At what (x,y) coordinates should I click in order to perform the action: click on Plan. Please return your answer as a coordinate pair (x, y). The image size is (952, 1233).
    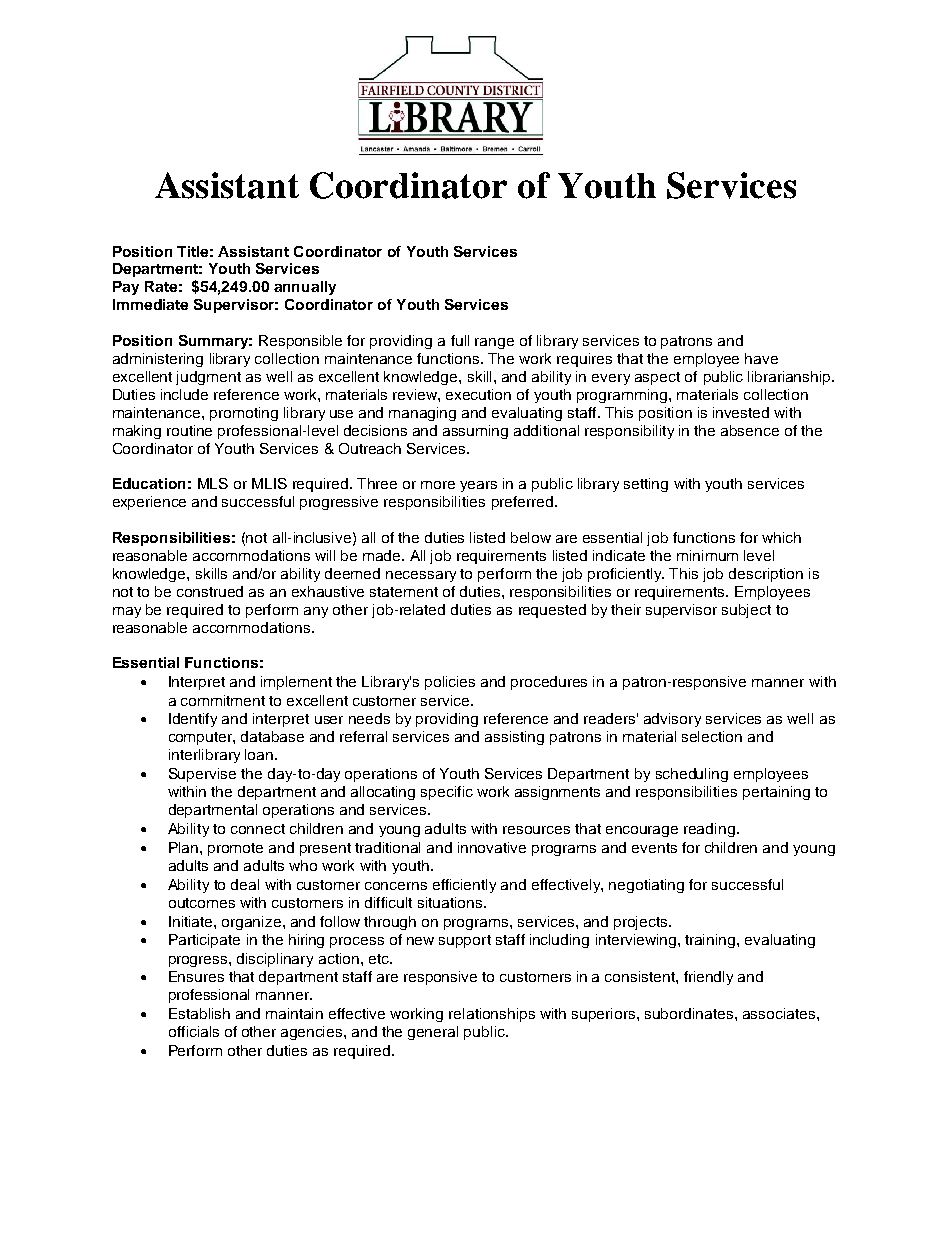
    Looking at the image, I should click on (183, 847).
